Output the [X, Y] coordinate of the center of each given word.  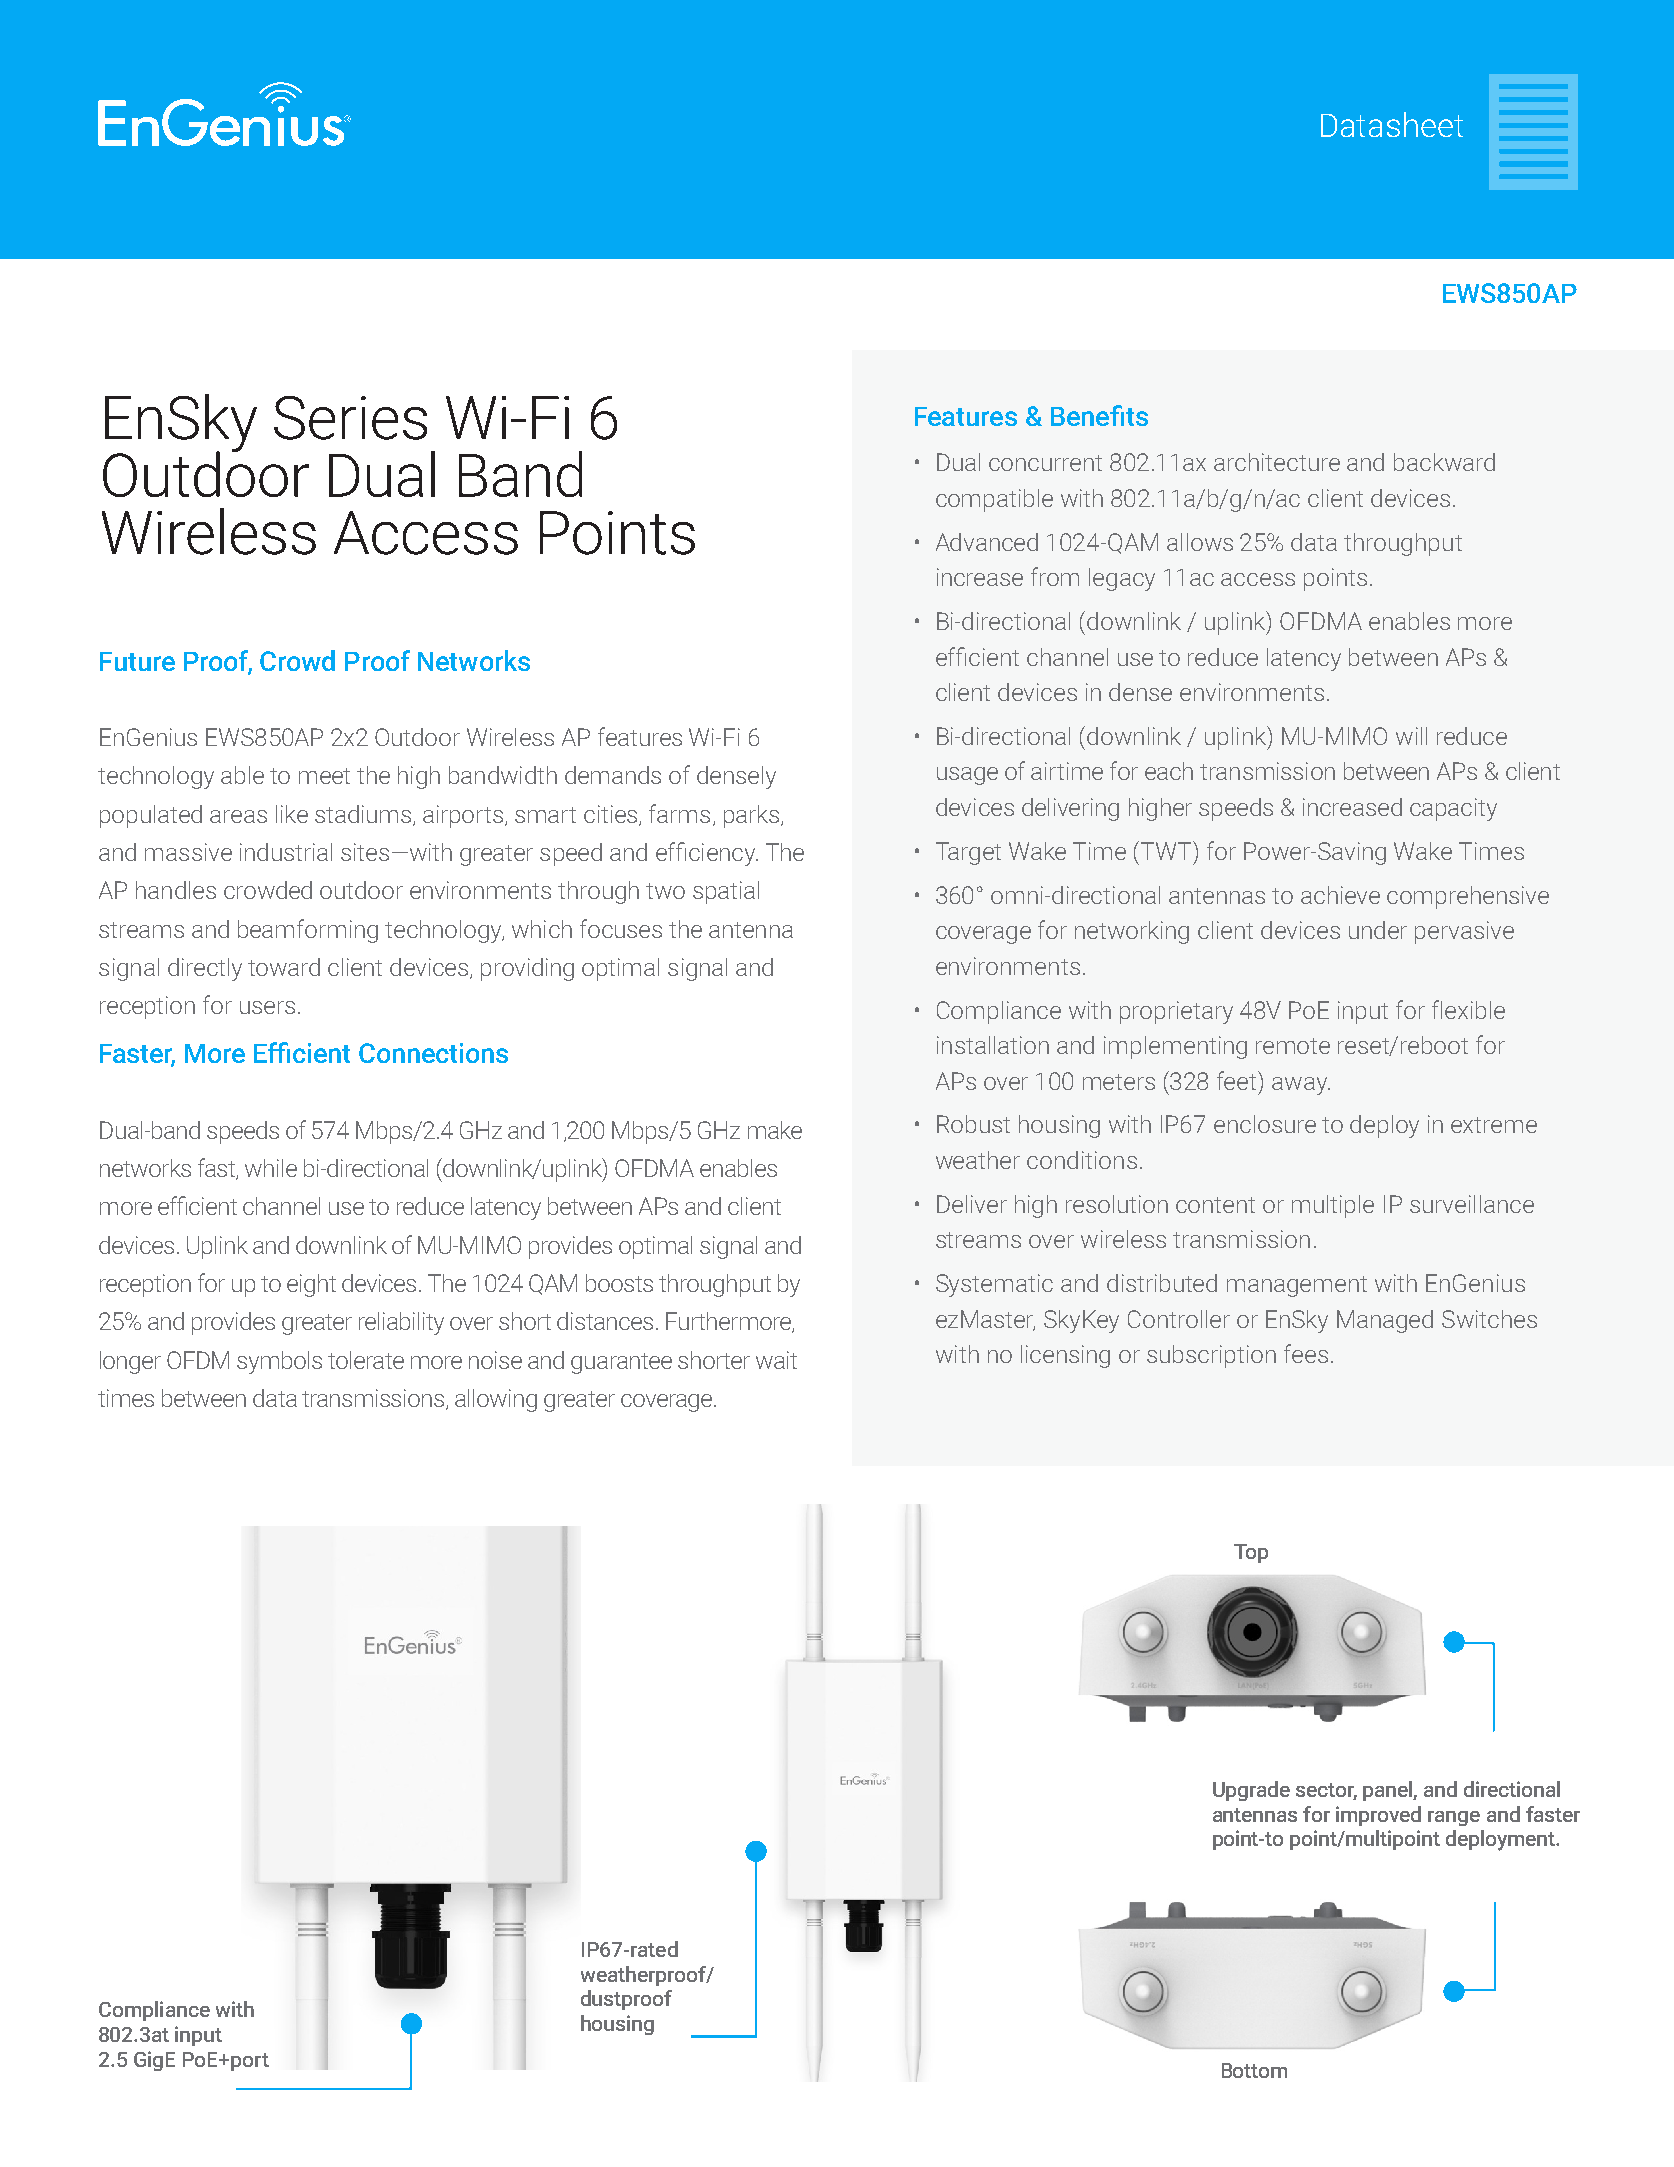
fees [1306, 1353]
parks [753, 816]
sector [1326, 1791]
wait [776, 1360]
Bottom [1254, 2070]
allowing [496, 1400]
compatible [994, 500]
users [267, 1007]
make [775, 1130]
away [1300, 1086]
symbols [279, 1362]
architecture [1277, 462]
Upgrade [1251, 1791]
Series [350, 418]
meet [324, 776]
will [1411, 736]
